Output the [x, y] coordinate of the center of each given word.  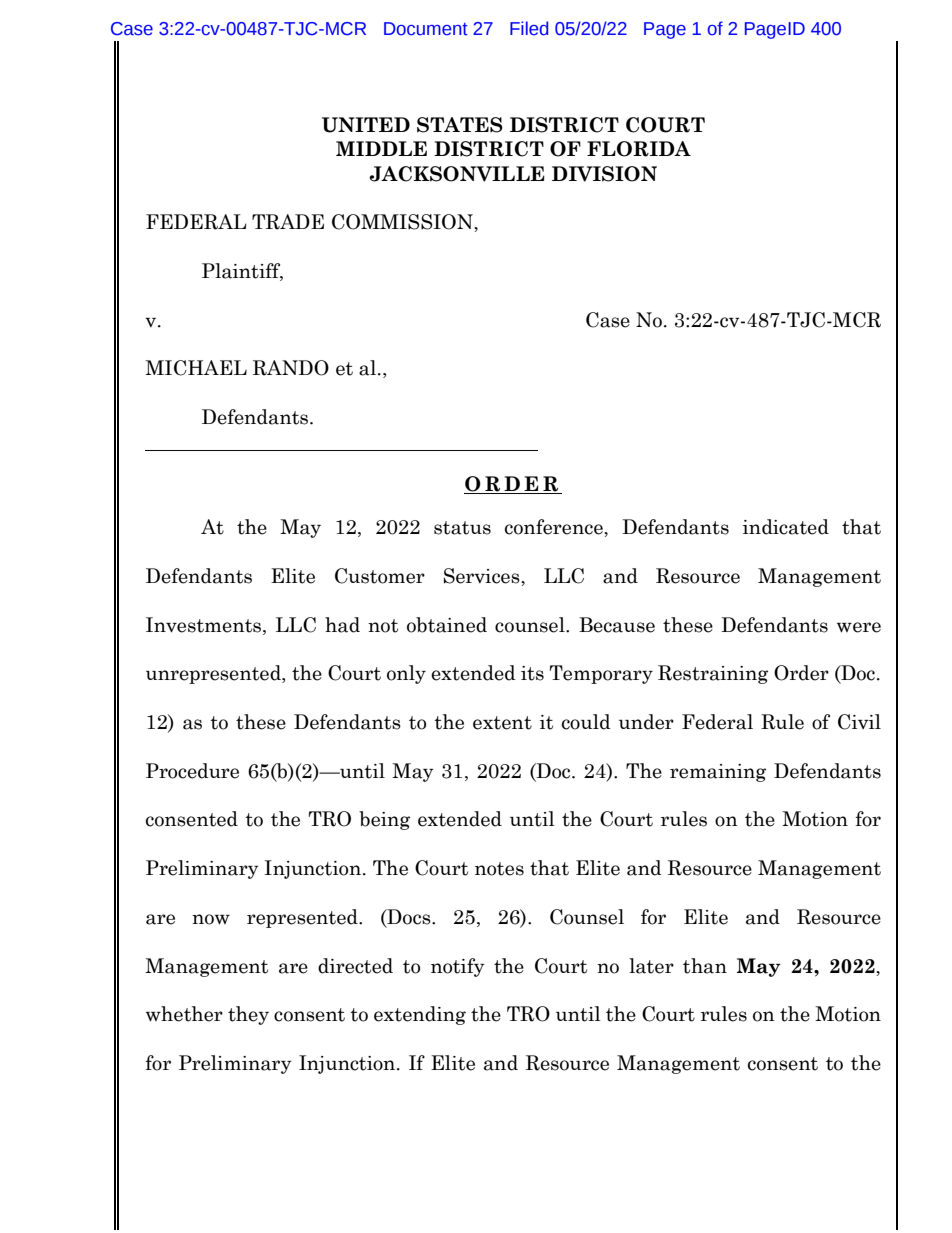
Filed [529, 28]
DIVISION [604, 174]
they [248, 1015]
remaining [718, 773]
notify [458, 967]
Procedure [192, 771]
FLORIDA [639, 149]
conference [555, 527]
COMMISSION [403, 222]
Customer [380, 576]
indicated [786, 527]
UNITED [366, 125]
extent [502, 723]
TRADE [288, 222]
